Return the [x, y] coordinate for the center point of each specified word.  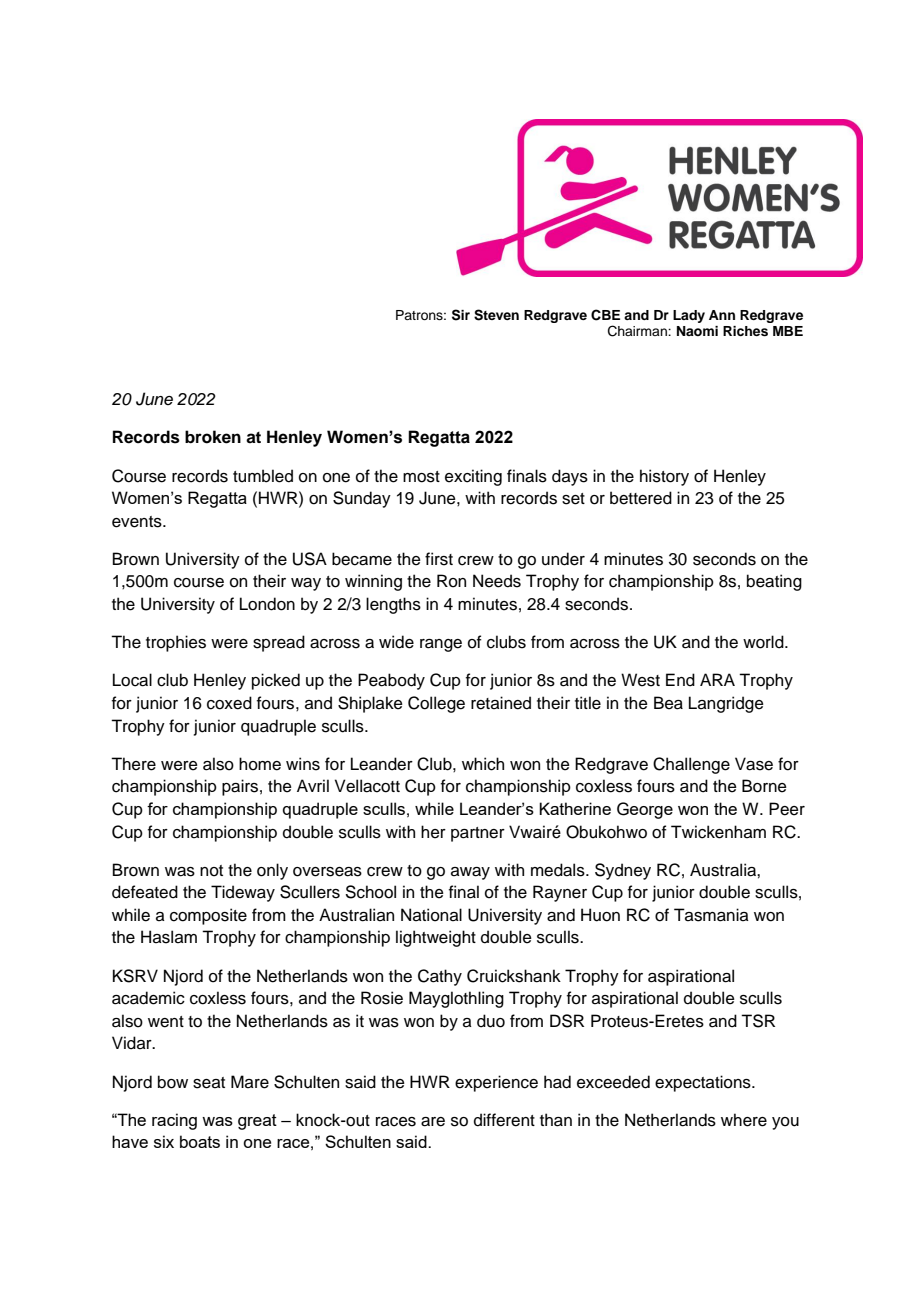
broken [213, 437]
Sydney [623, 871]
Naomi [697, 331]
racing [174, 1121]
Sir [461, 315]
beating [774, 582]
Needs [497, 581]
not [211, 871]
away [470, 873]
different [504, 1120]
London [267, 604]
